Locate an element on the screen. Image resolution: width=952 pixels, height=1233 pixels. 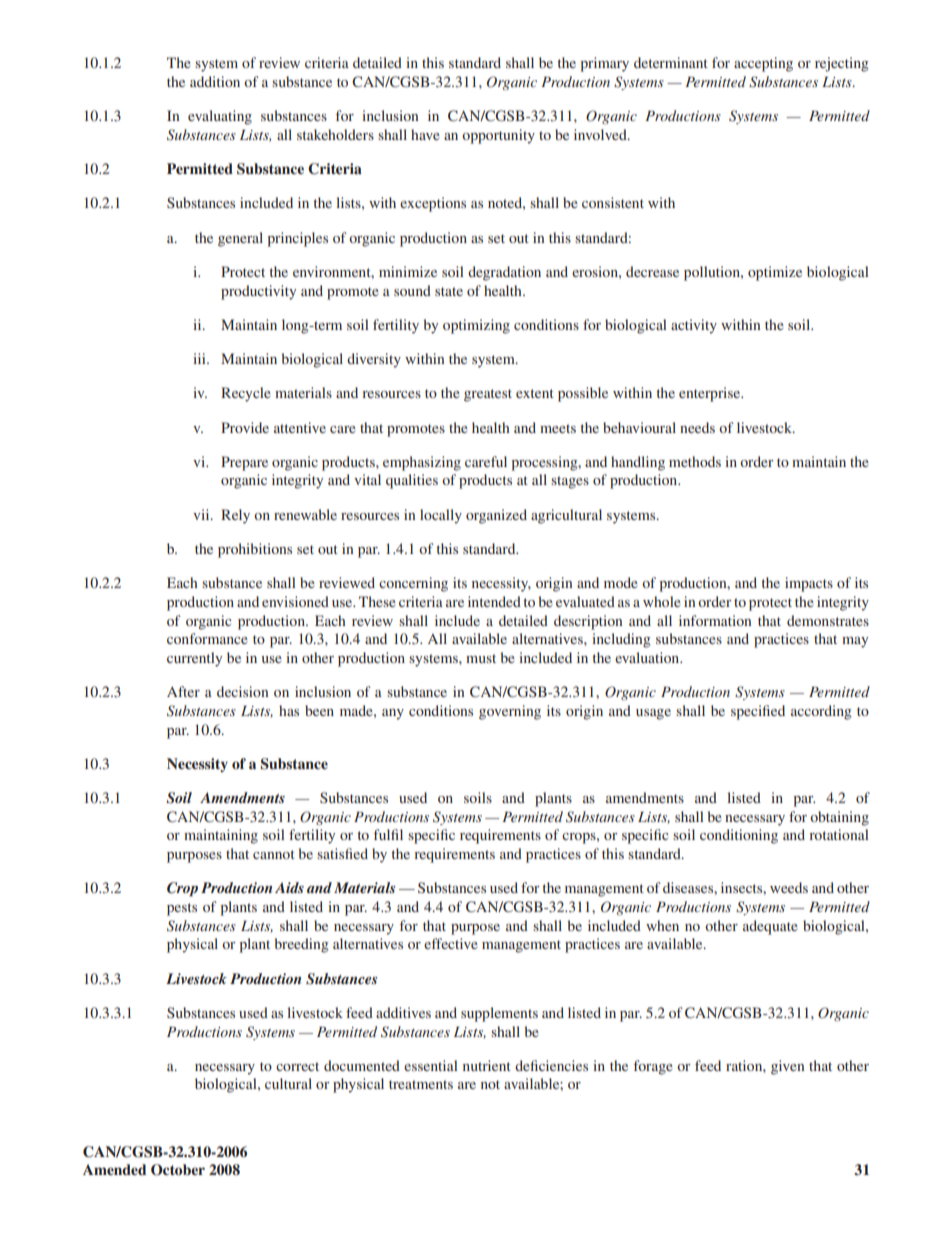
intended is located at coordinates (494, 601).
